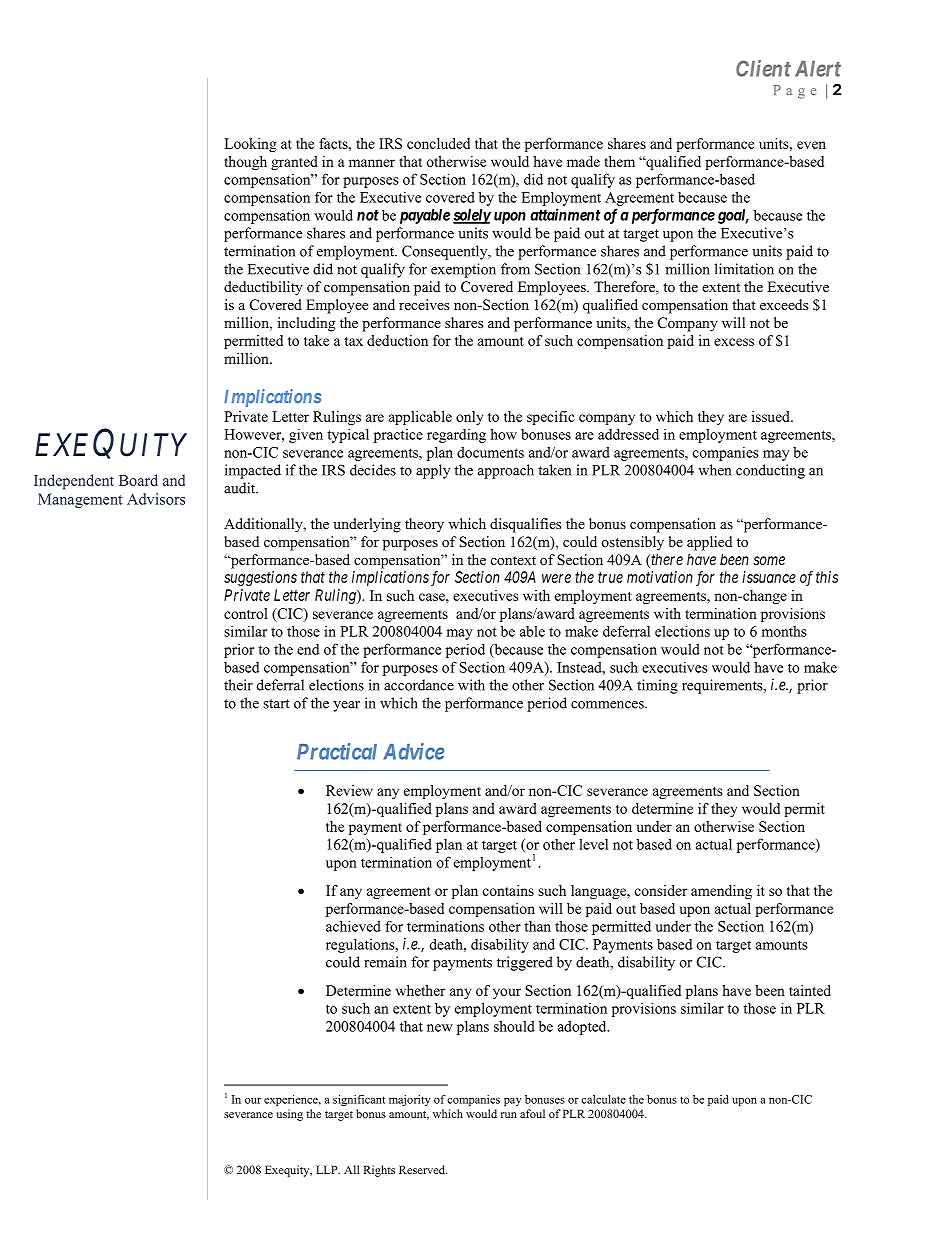  I want to click on Looking, so click(250, 145).
